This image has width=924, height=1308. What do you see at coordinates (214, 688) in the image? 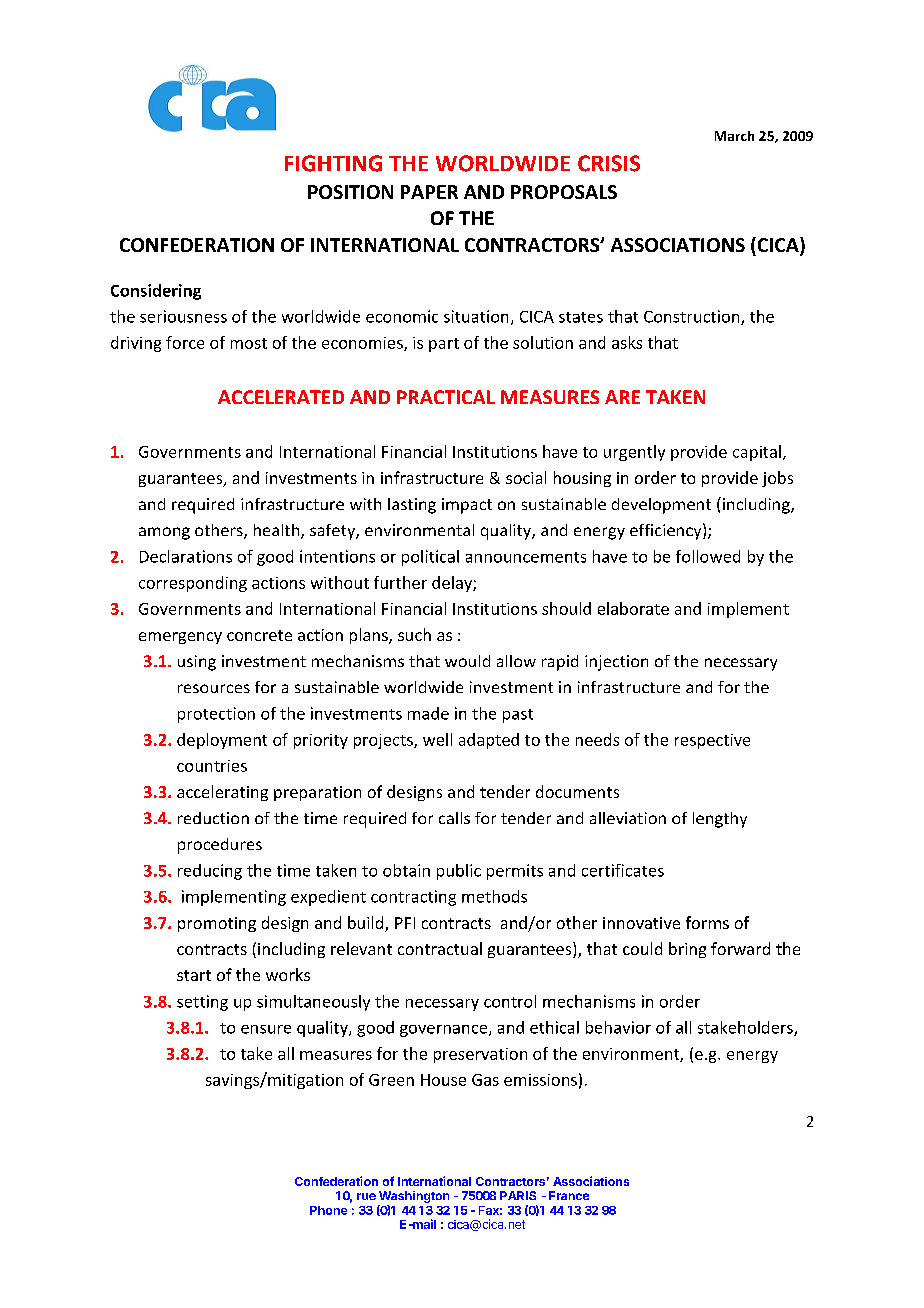
I see `resources` at bounding box center [214, 688].
